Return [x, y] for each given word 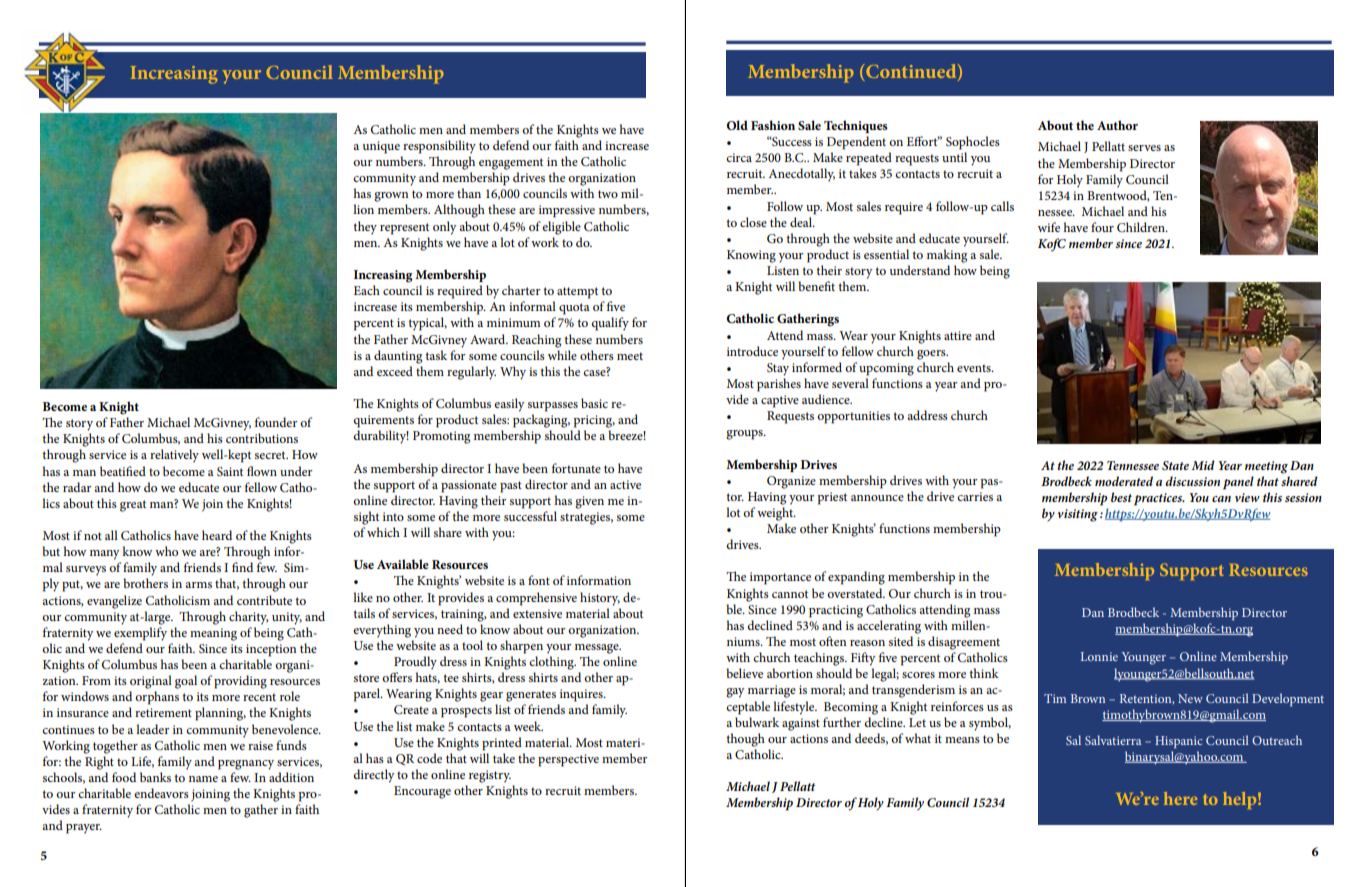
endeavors [161, 793]
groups [745, 435]
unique [381, 147]
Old [737, 125]
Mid [1203, 465]
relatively [174, 456]
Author [1117, 125]
